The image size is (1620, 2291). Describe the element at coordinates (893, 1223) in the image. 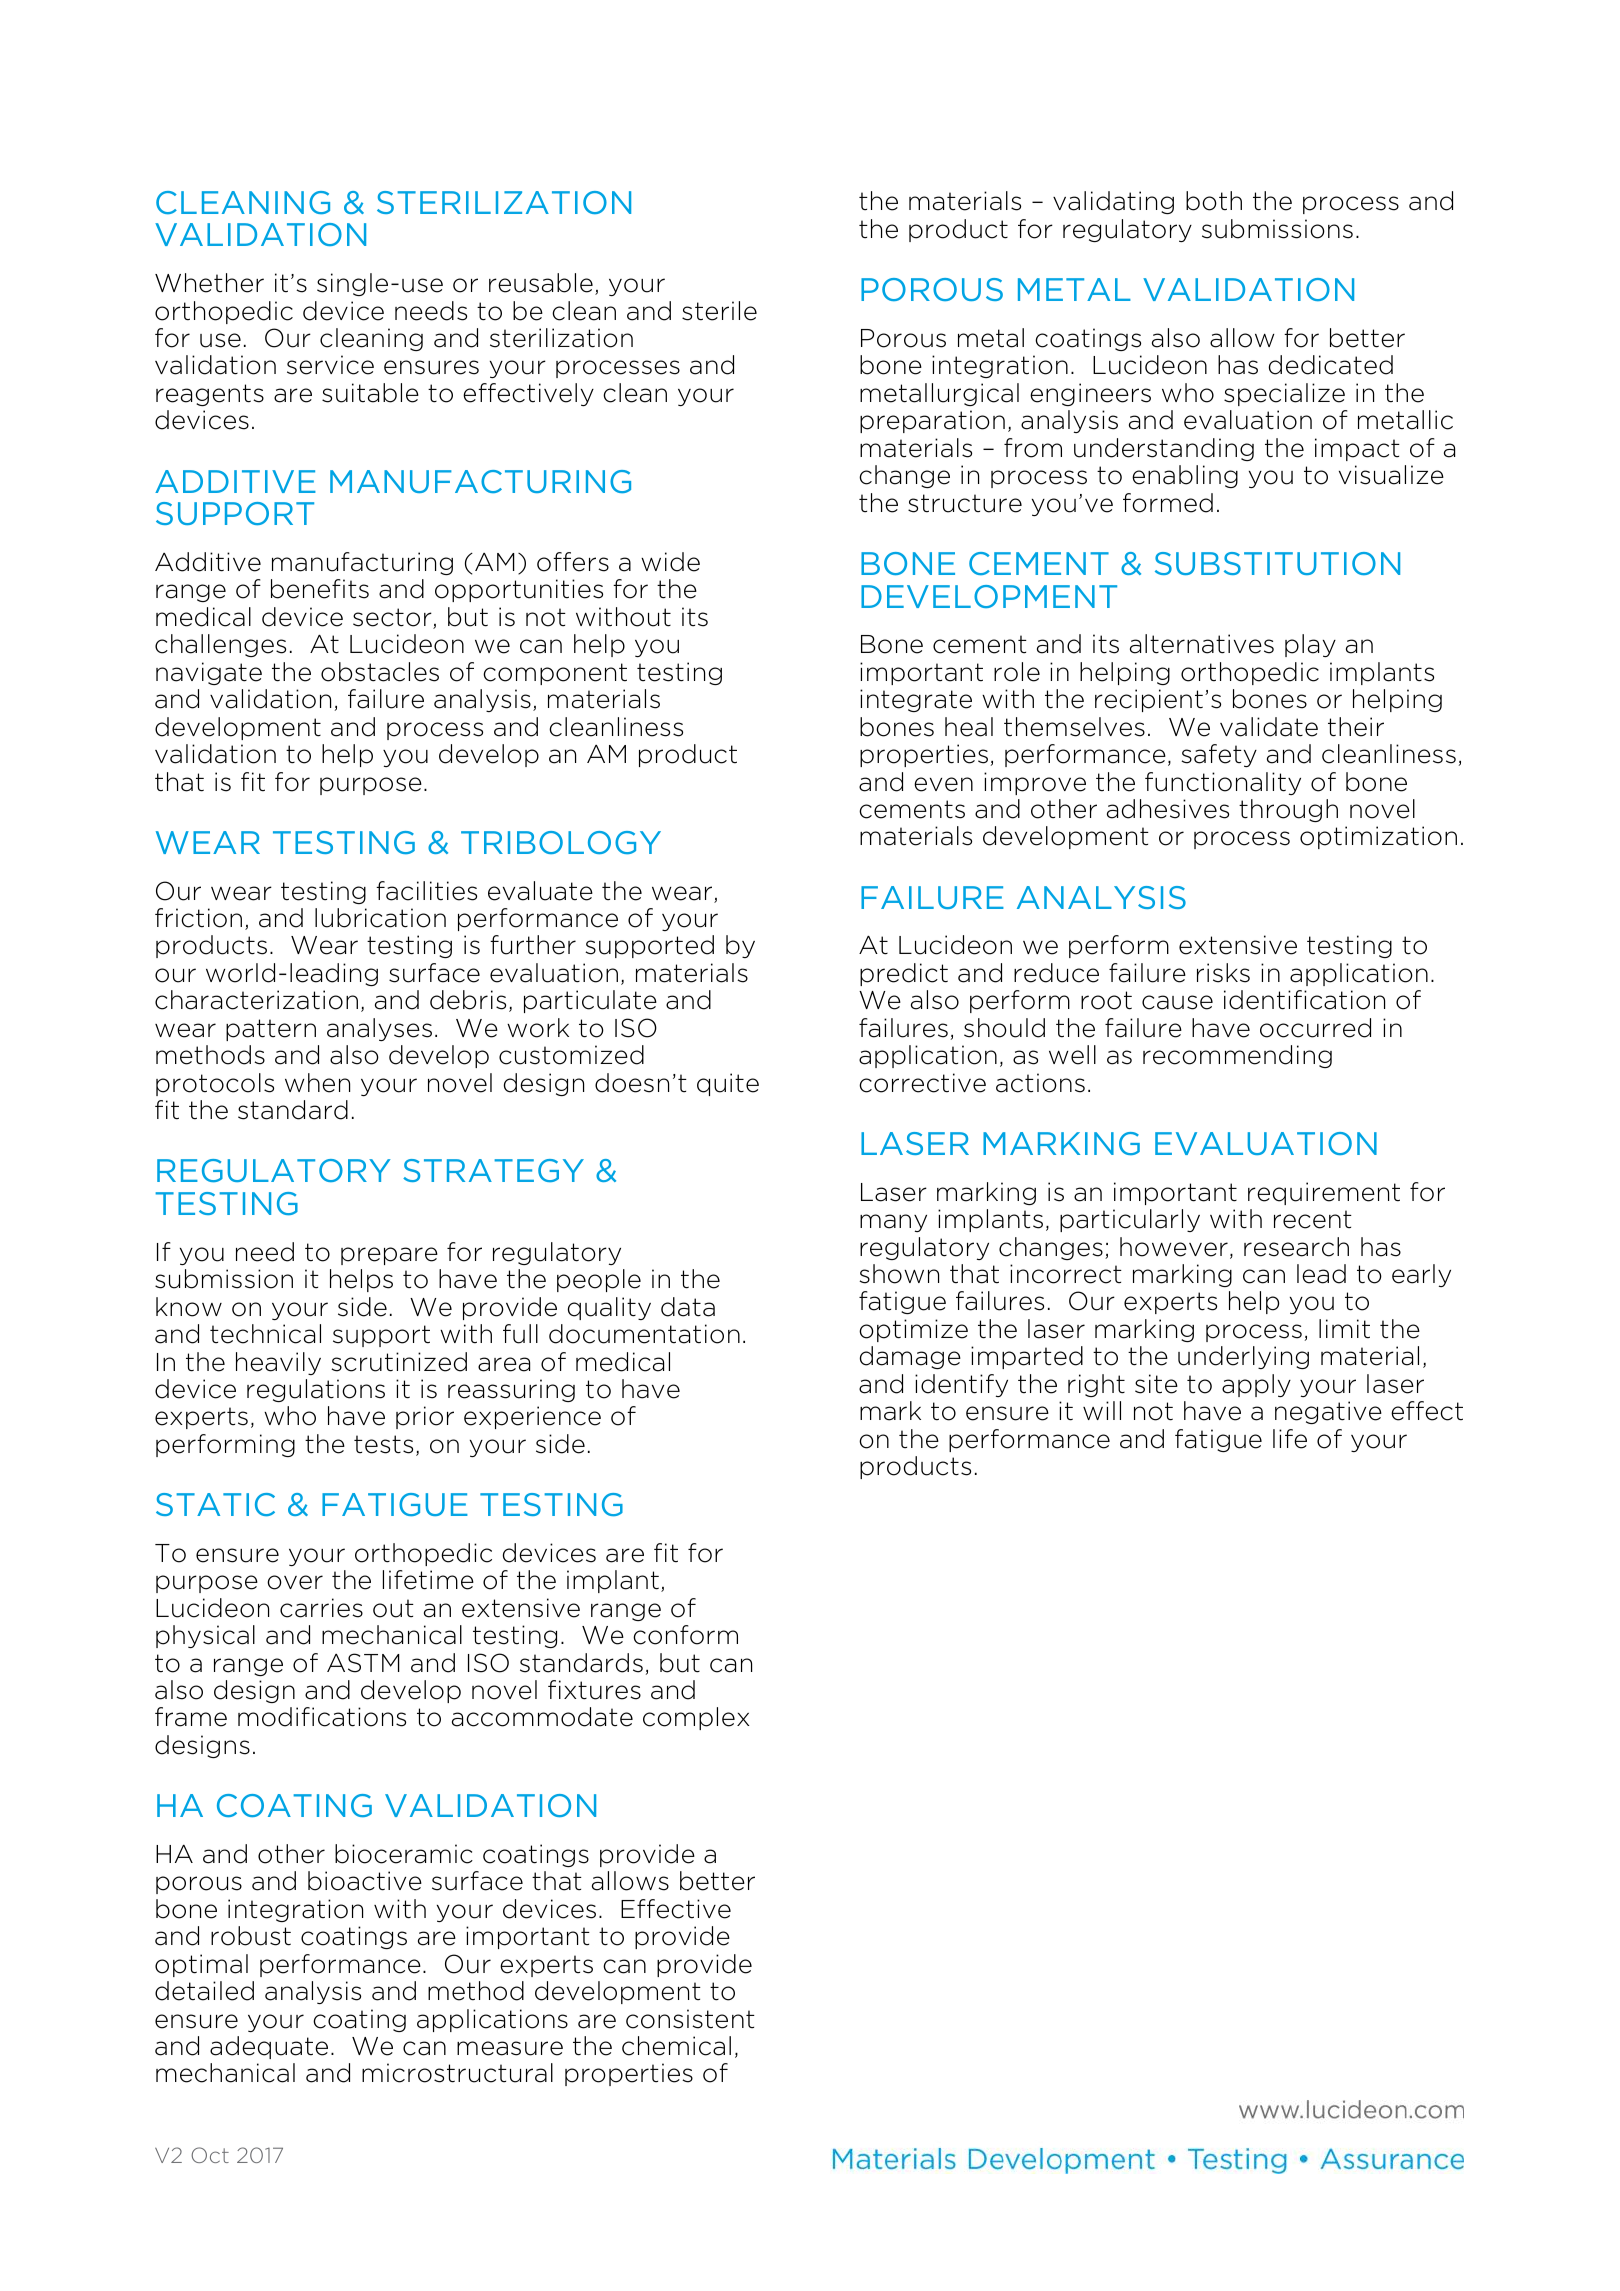

I see `many` at that location.
